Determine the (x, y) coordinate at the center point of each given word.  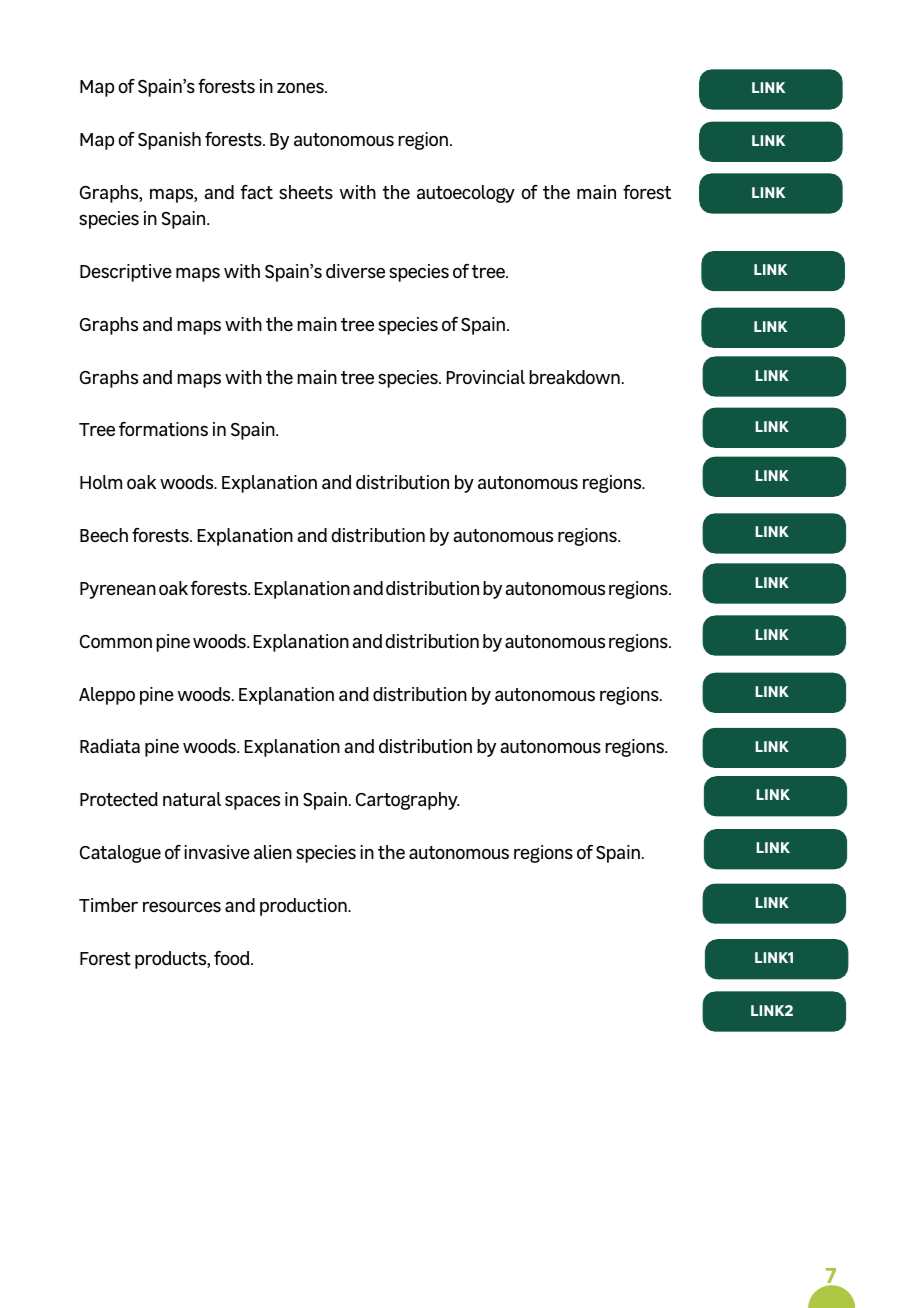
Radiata (110, 746)
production (304, 907)
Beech (104, 535)
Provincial (486, 377)
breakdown (574, 377)
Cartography (407, 801)
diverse (355, 271)
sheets (306, 192)
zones (301, 88)
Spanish (169, 141)
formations (163, 429)
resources (182, 907)
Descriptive (126, 273)
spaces (252, 802)
